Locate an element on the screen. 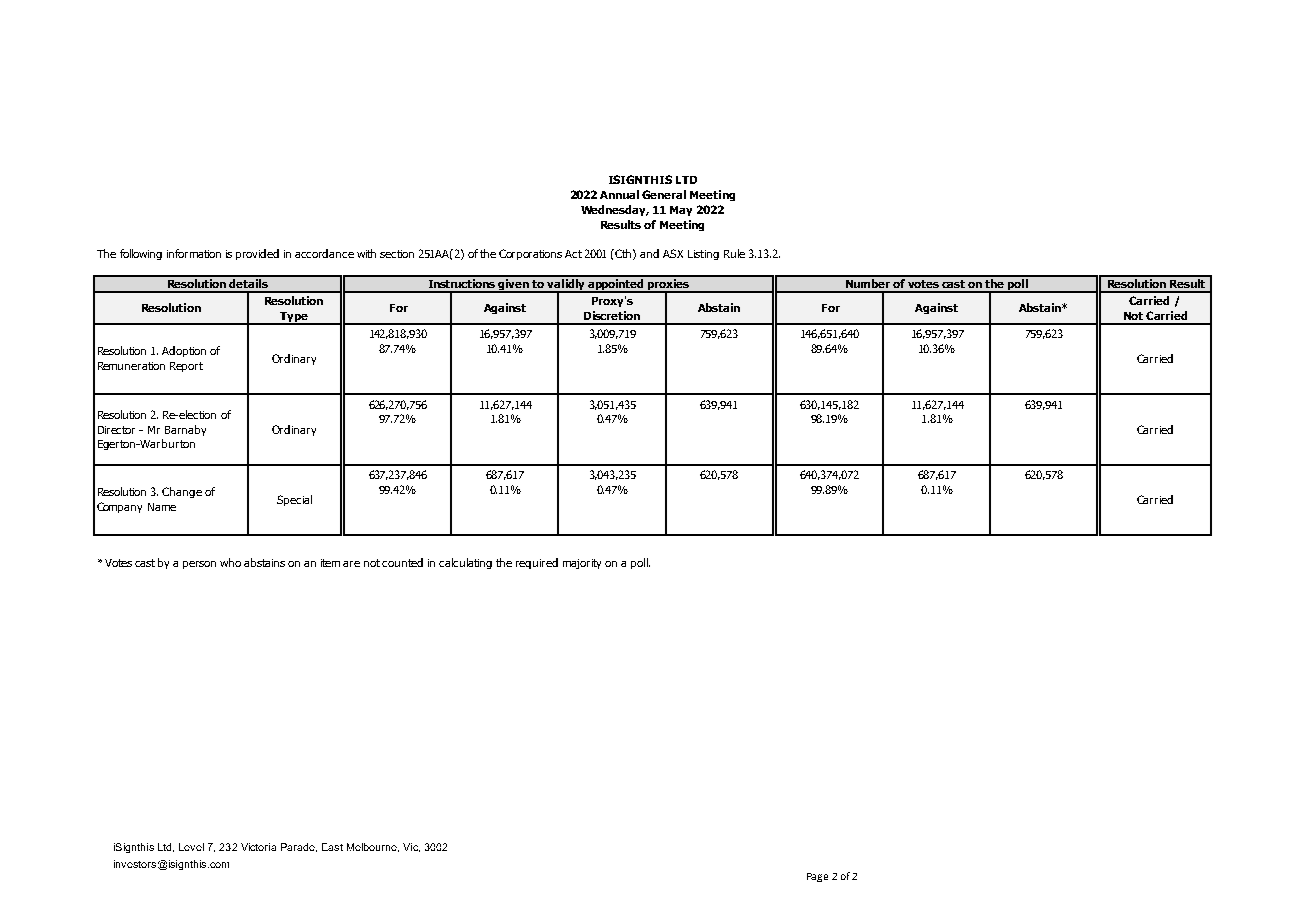 This screenshot has width=1308, height=924. Level is located at coordinates (191, 847).
